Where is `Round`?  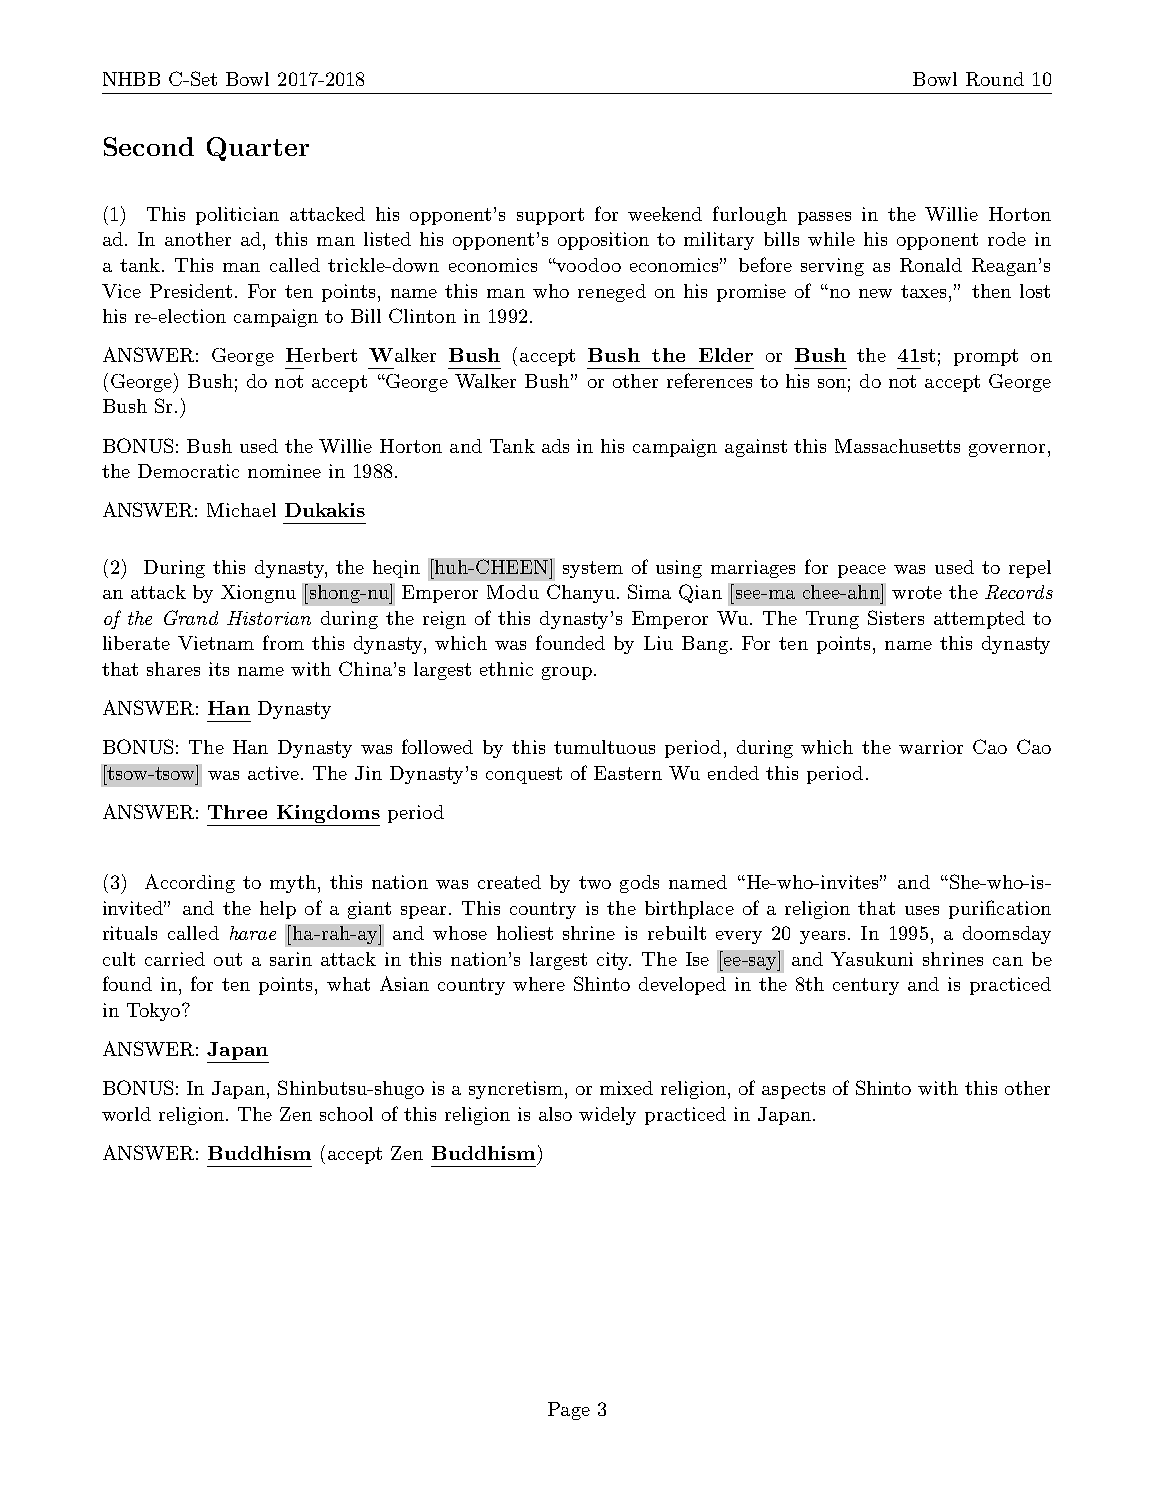 Round is located at coordinates (995, 79).
